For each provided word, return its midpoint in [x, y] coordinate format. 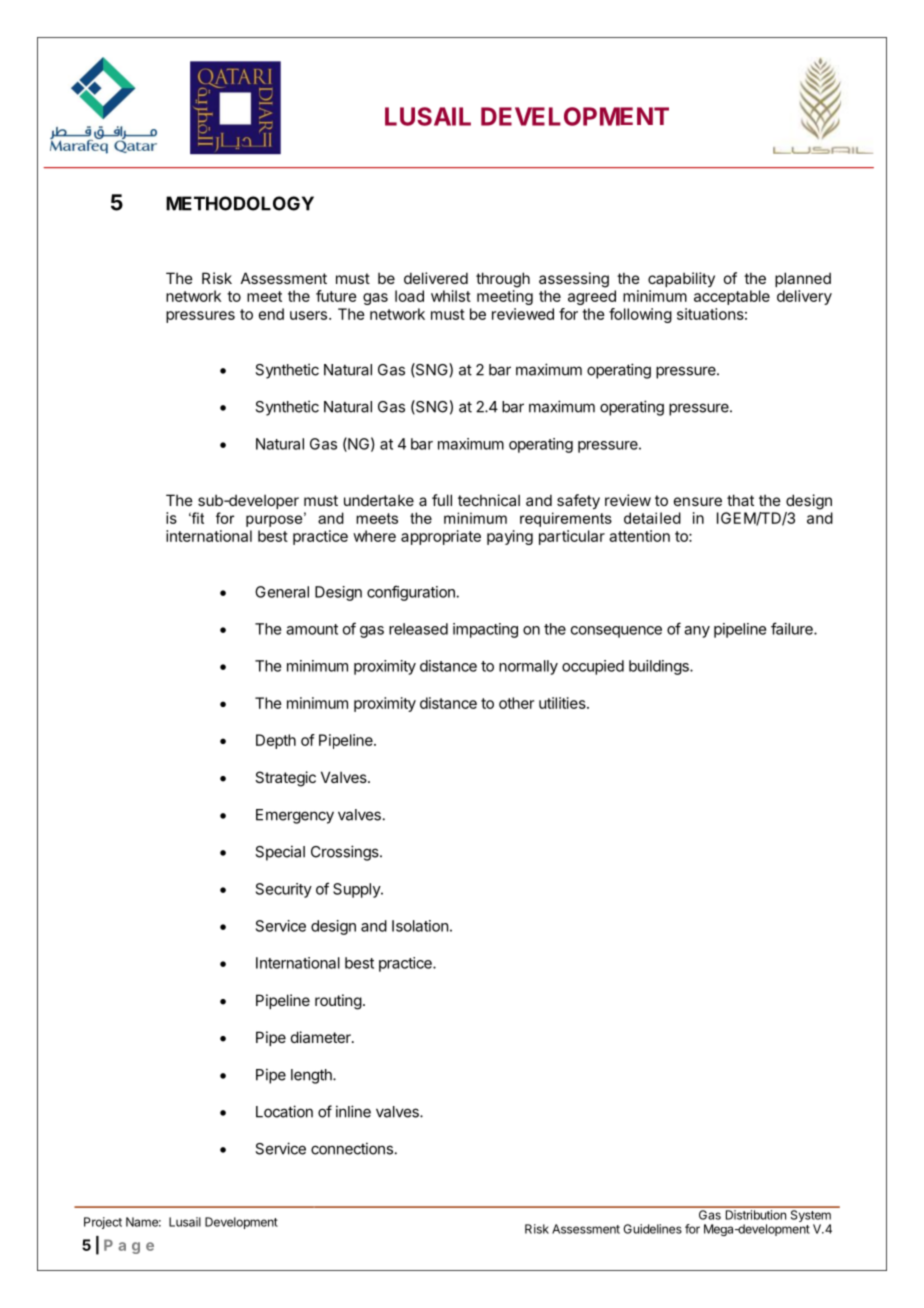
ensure [698, 501]
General [282, 592]
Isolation [420, 926]
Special [280, 853]
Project [103, 1223]
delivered [436, 278]
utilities [563, 703]
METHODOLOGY [240, 203]
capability [681, 279]
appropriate [441, 537]
